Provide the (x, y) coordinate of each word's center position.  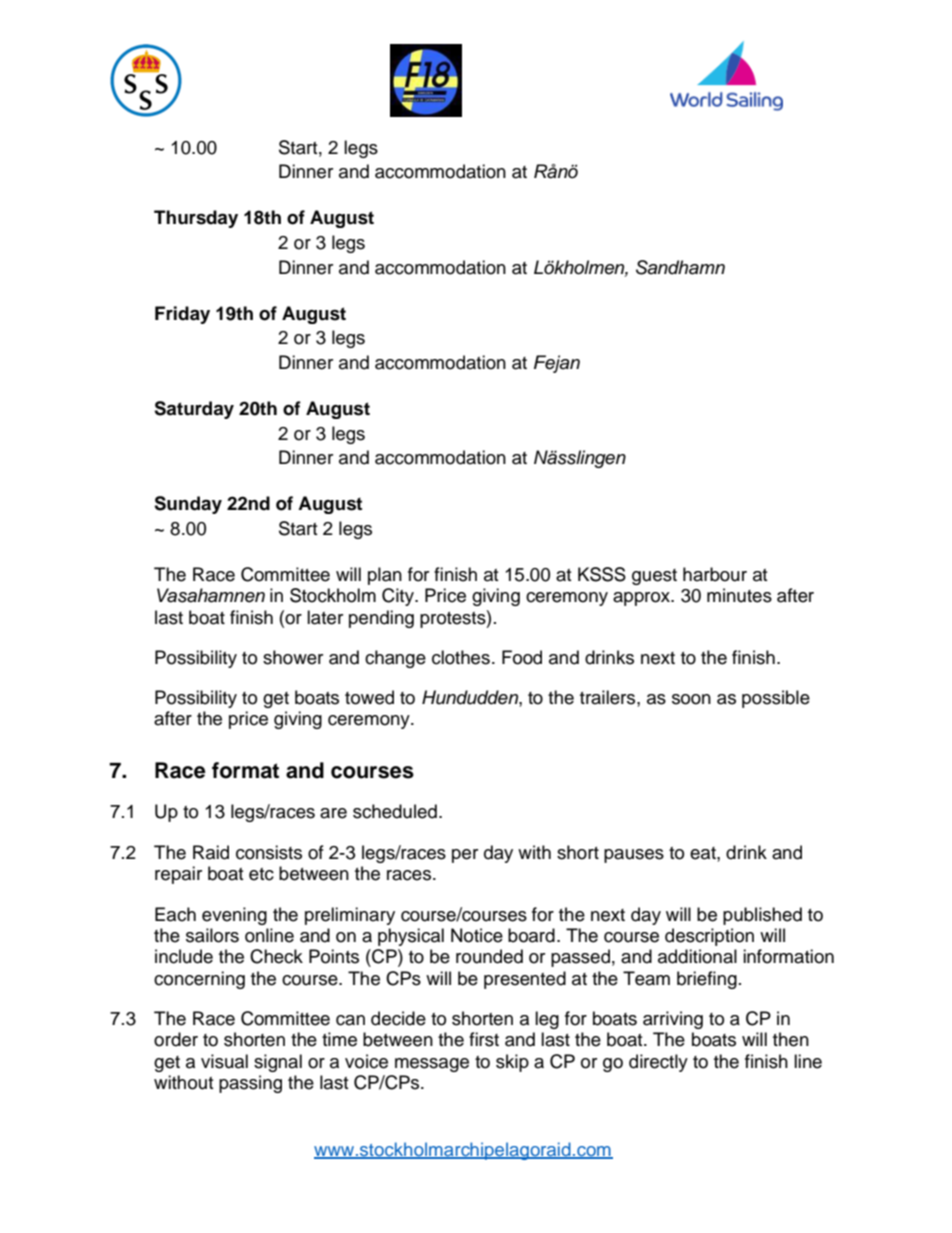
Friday (182, 315)
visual (224, 1061)
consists (269, 852)
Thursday (196, 219)
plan (385, 576)
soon (691, 699)
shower (293, 657)
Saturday (194, 410)
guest (654, 577)
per (465, 856)
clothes (461, 657)
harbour (715, 574)
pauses (634, 856)
